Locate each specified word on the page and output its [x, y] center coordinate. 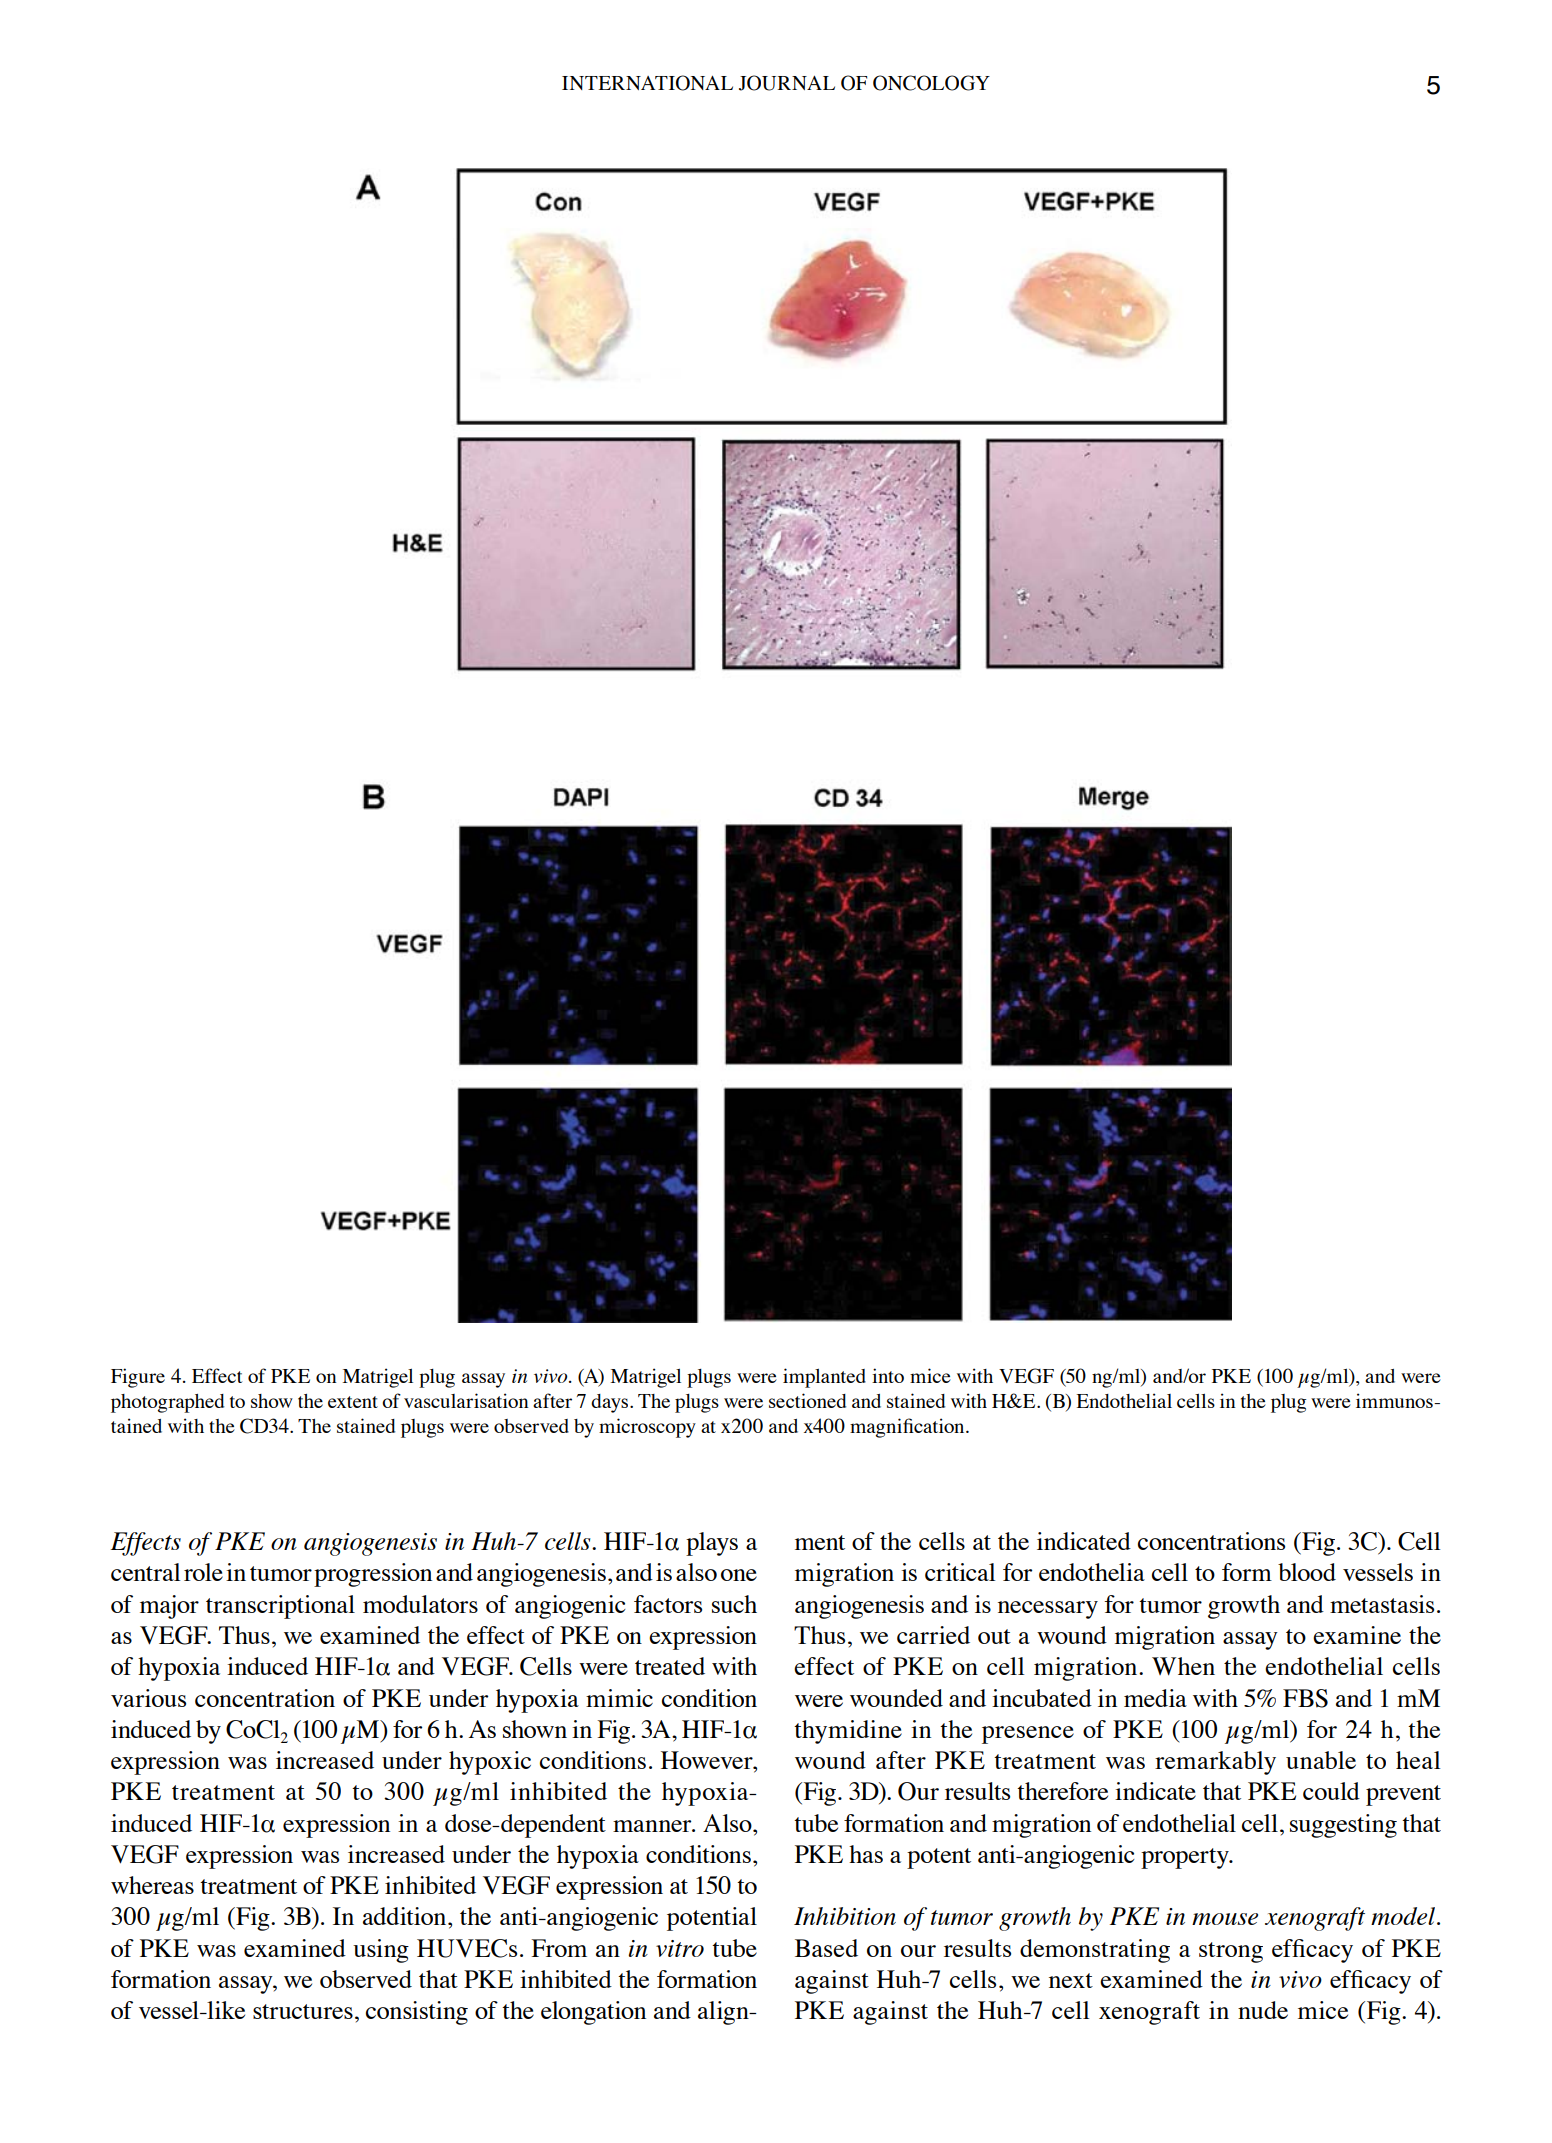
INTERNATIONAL [647, 83]
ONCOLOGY [931, 83]
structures [303, 2011]
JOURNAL [787, 83]
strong [1231, 1952]
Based [826, 1948]
